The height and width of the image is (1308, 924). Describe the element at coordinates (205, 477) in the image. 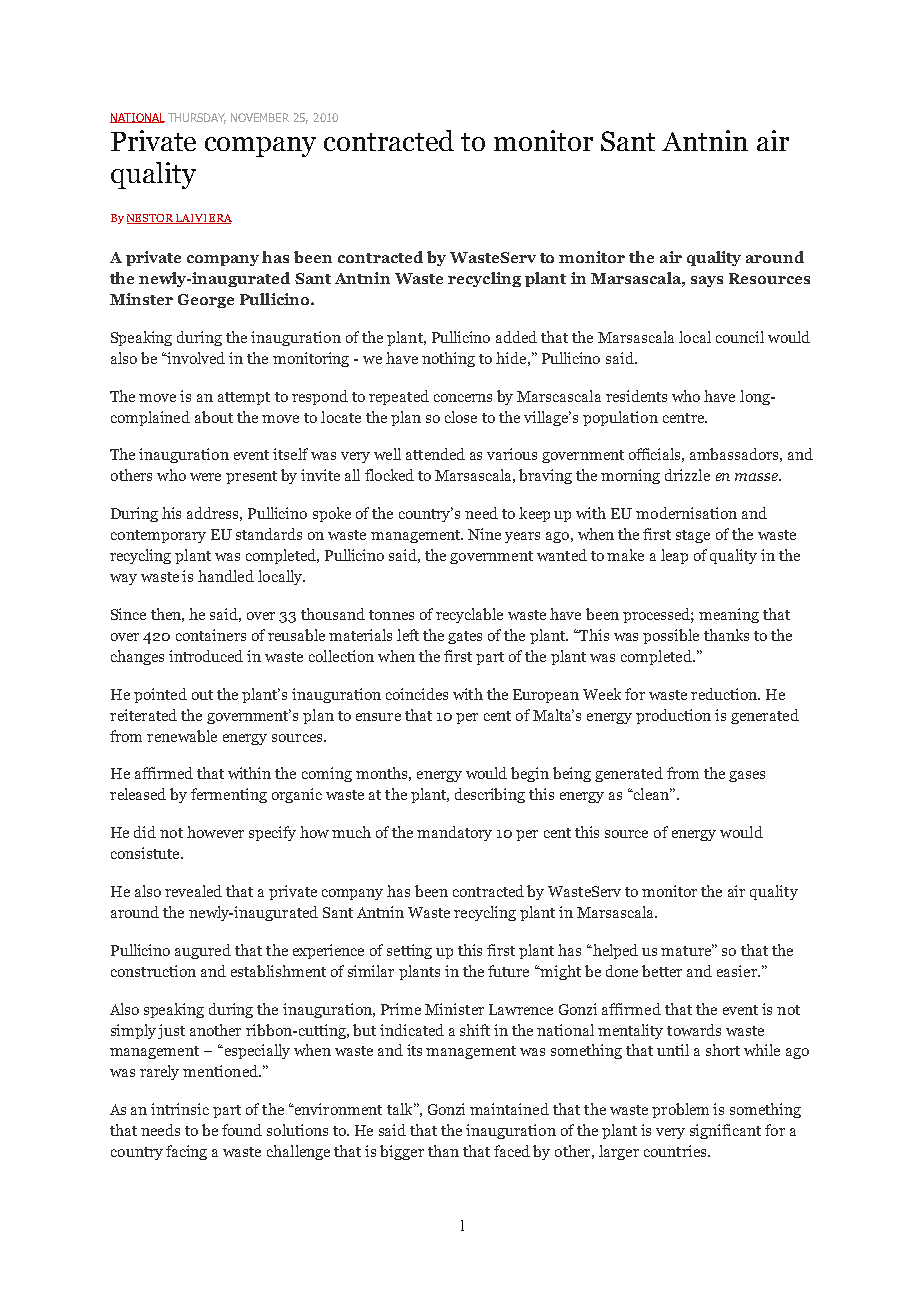

I see `were` at that location.
